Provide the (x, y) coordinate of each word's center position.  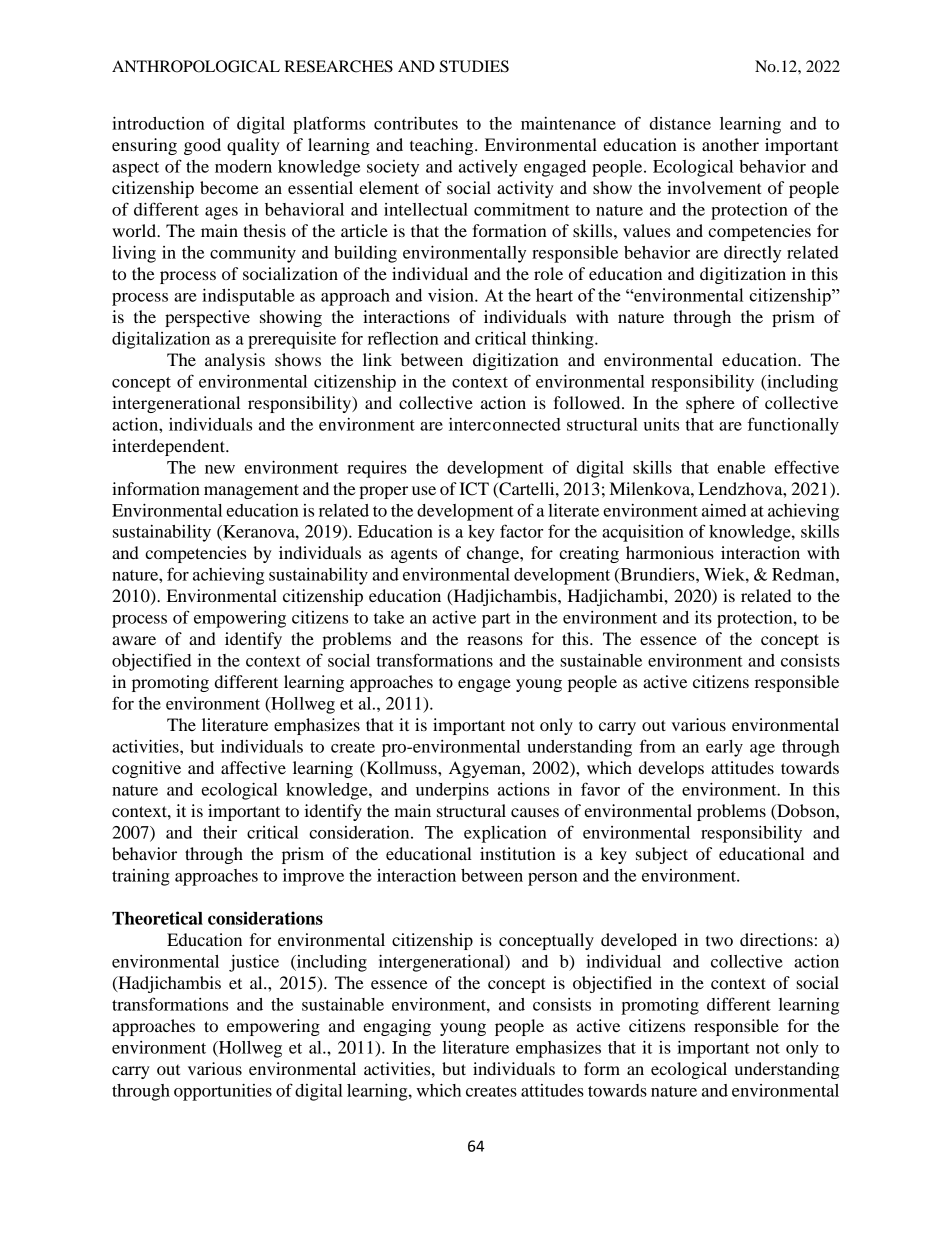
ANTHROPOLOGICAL (196, 66)
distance (680, 123)
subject (662, 855)
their (220, 832)
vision (452, 295)
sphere (710, 404)
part (496, 620)
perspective (207, 318)
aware (134, 640)
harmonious (670, 552)
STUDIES (474, 66)
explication (505, 834)
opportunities (223, 1092)
